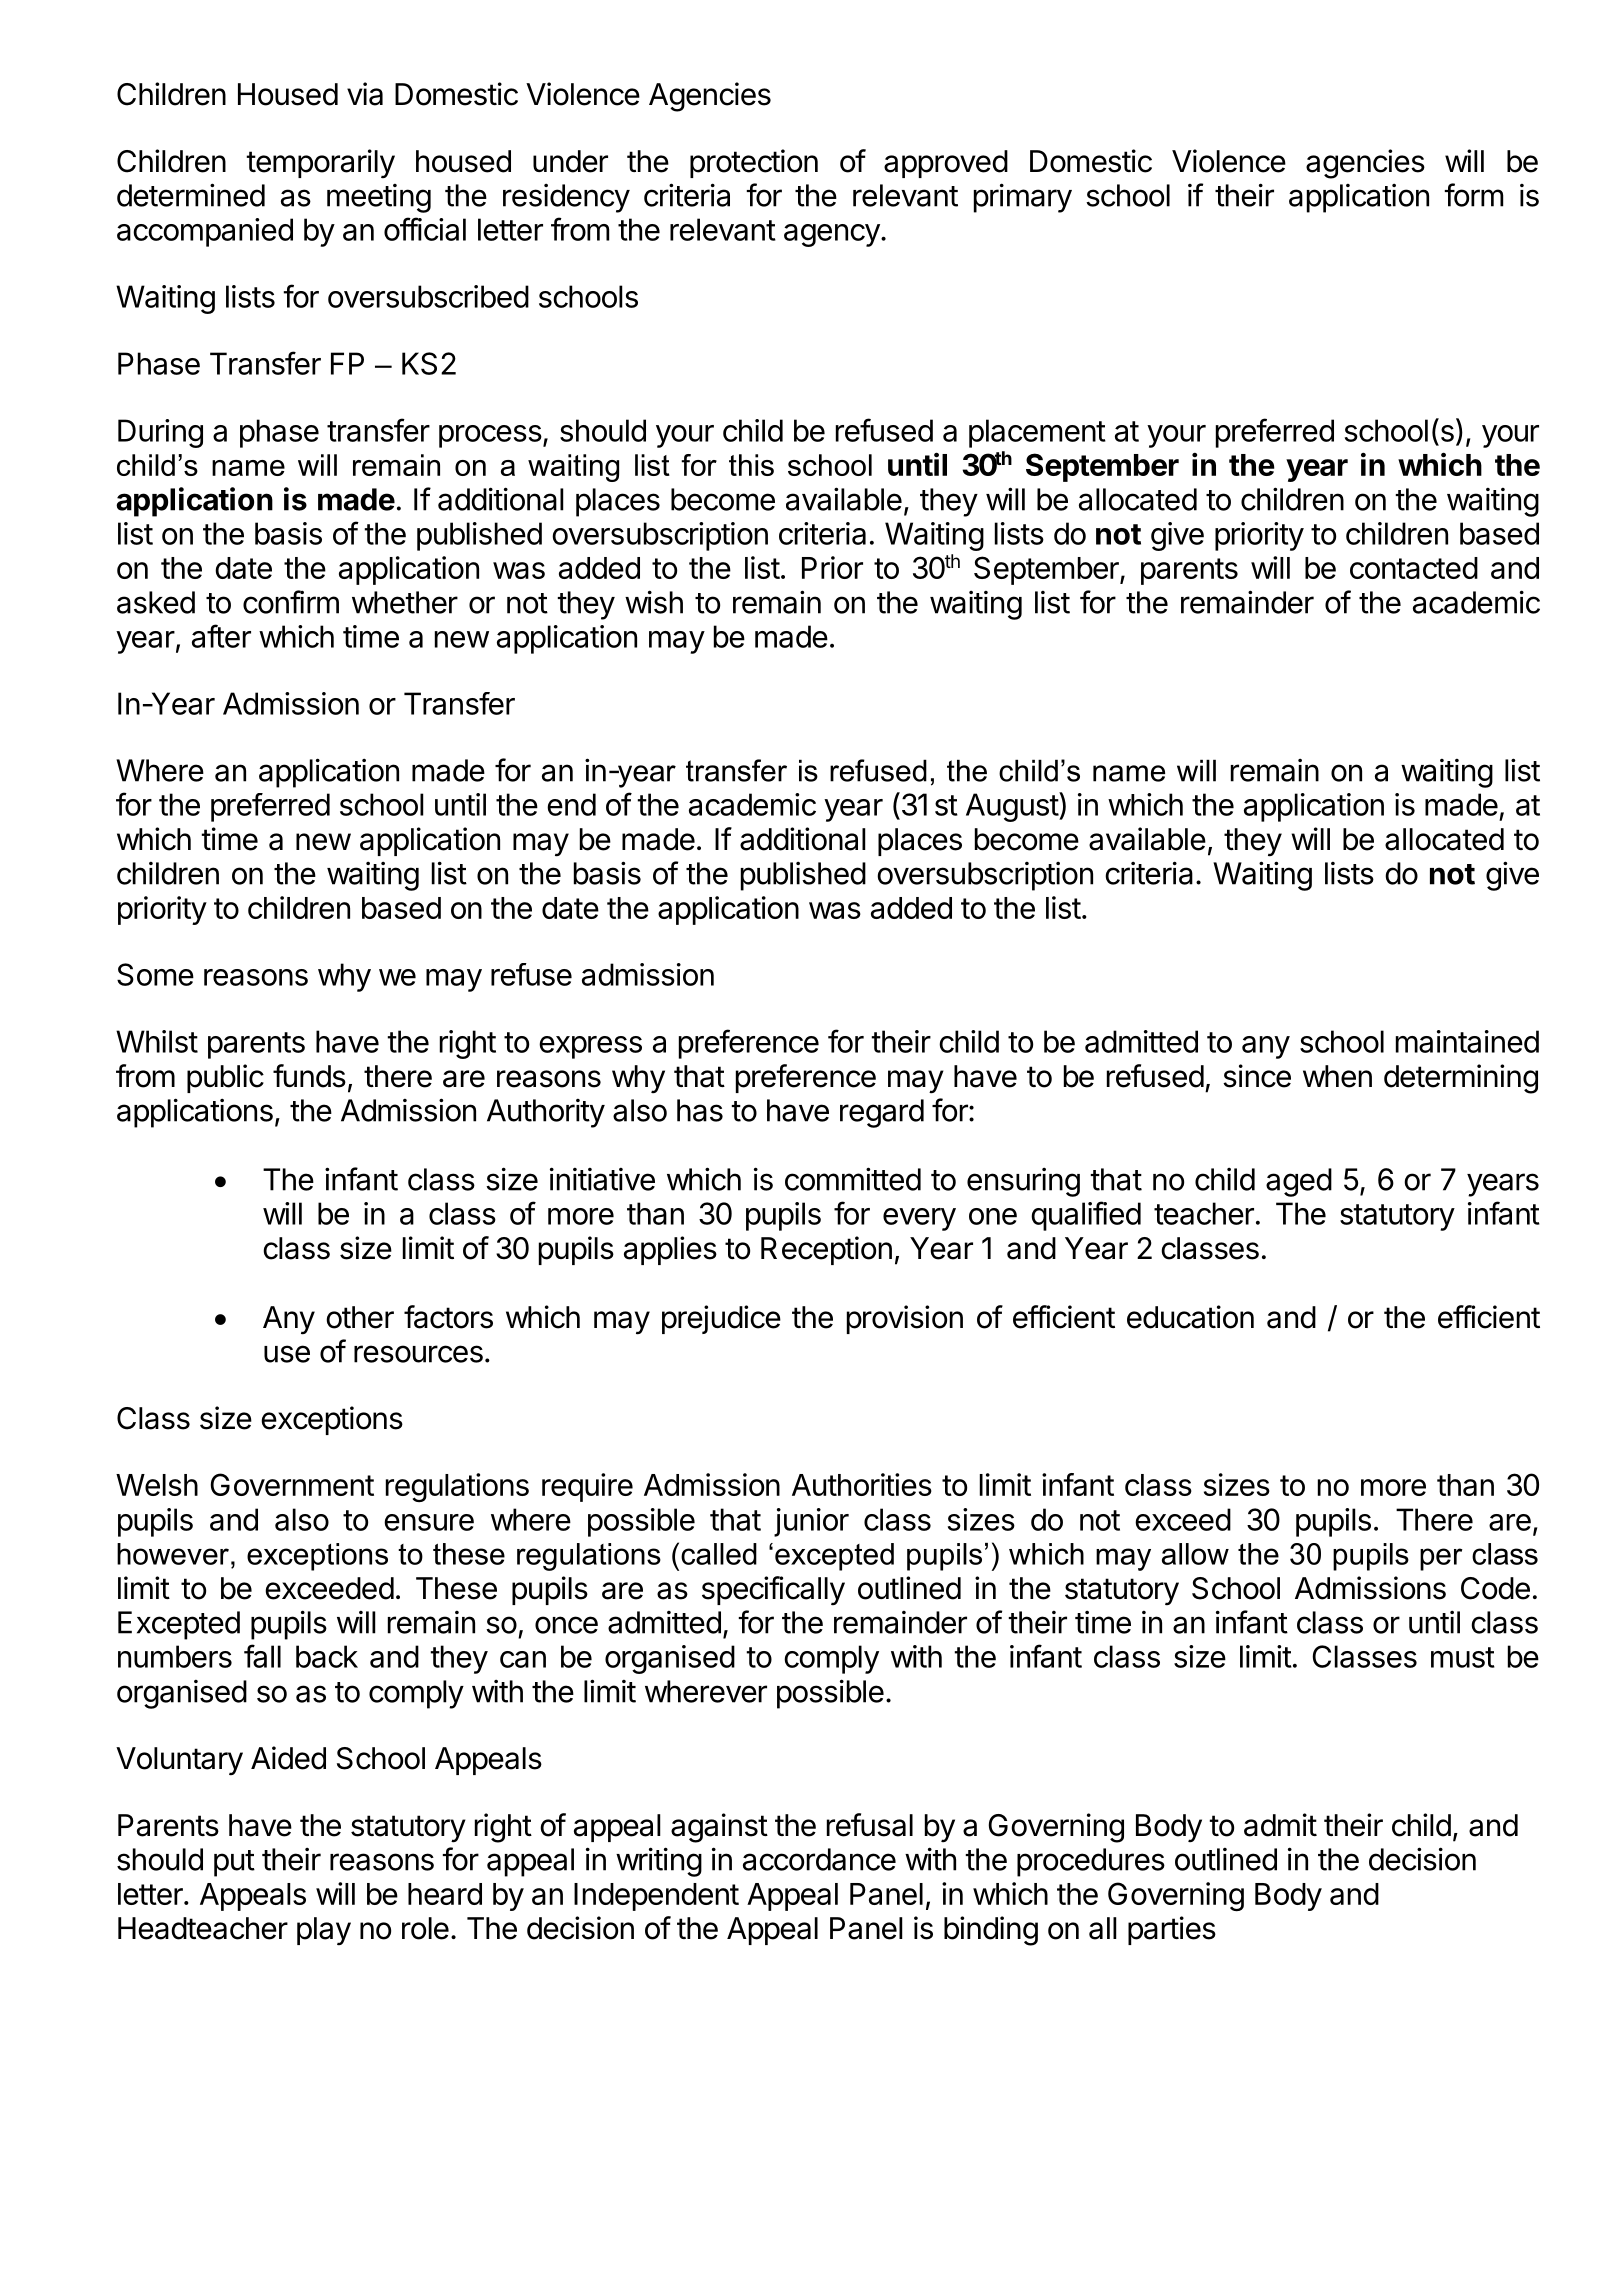 This page has height=2286, width=1616. What do you see at coordinates (819, 1859) in the page?
I see `accordance` at bounding box center [819, 1859].
